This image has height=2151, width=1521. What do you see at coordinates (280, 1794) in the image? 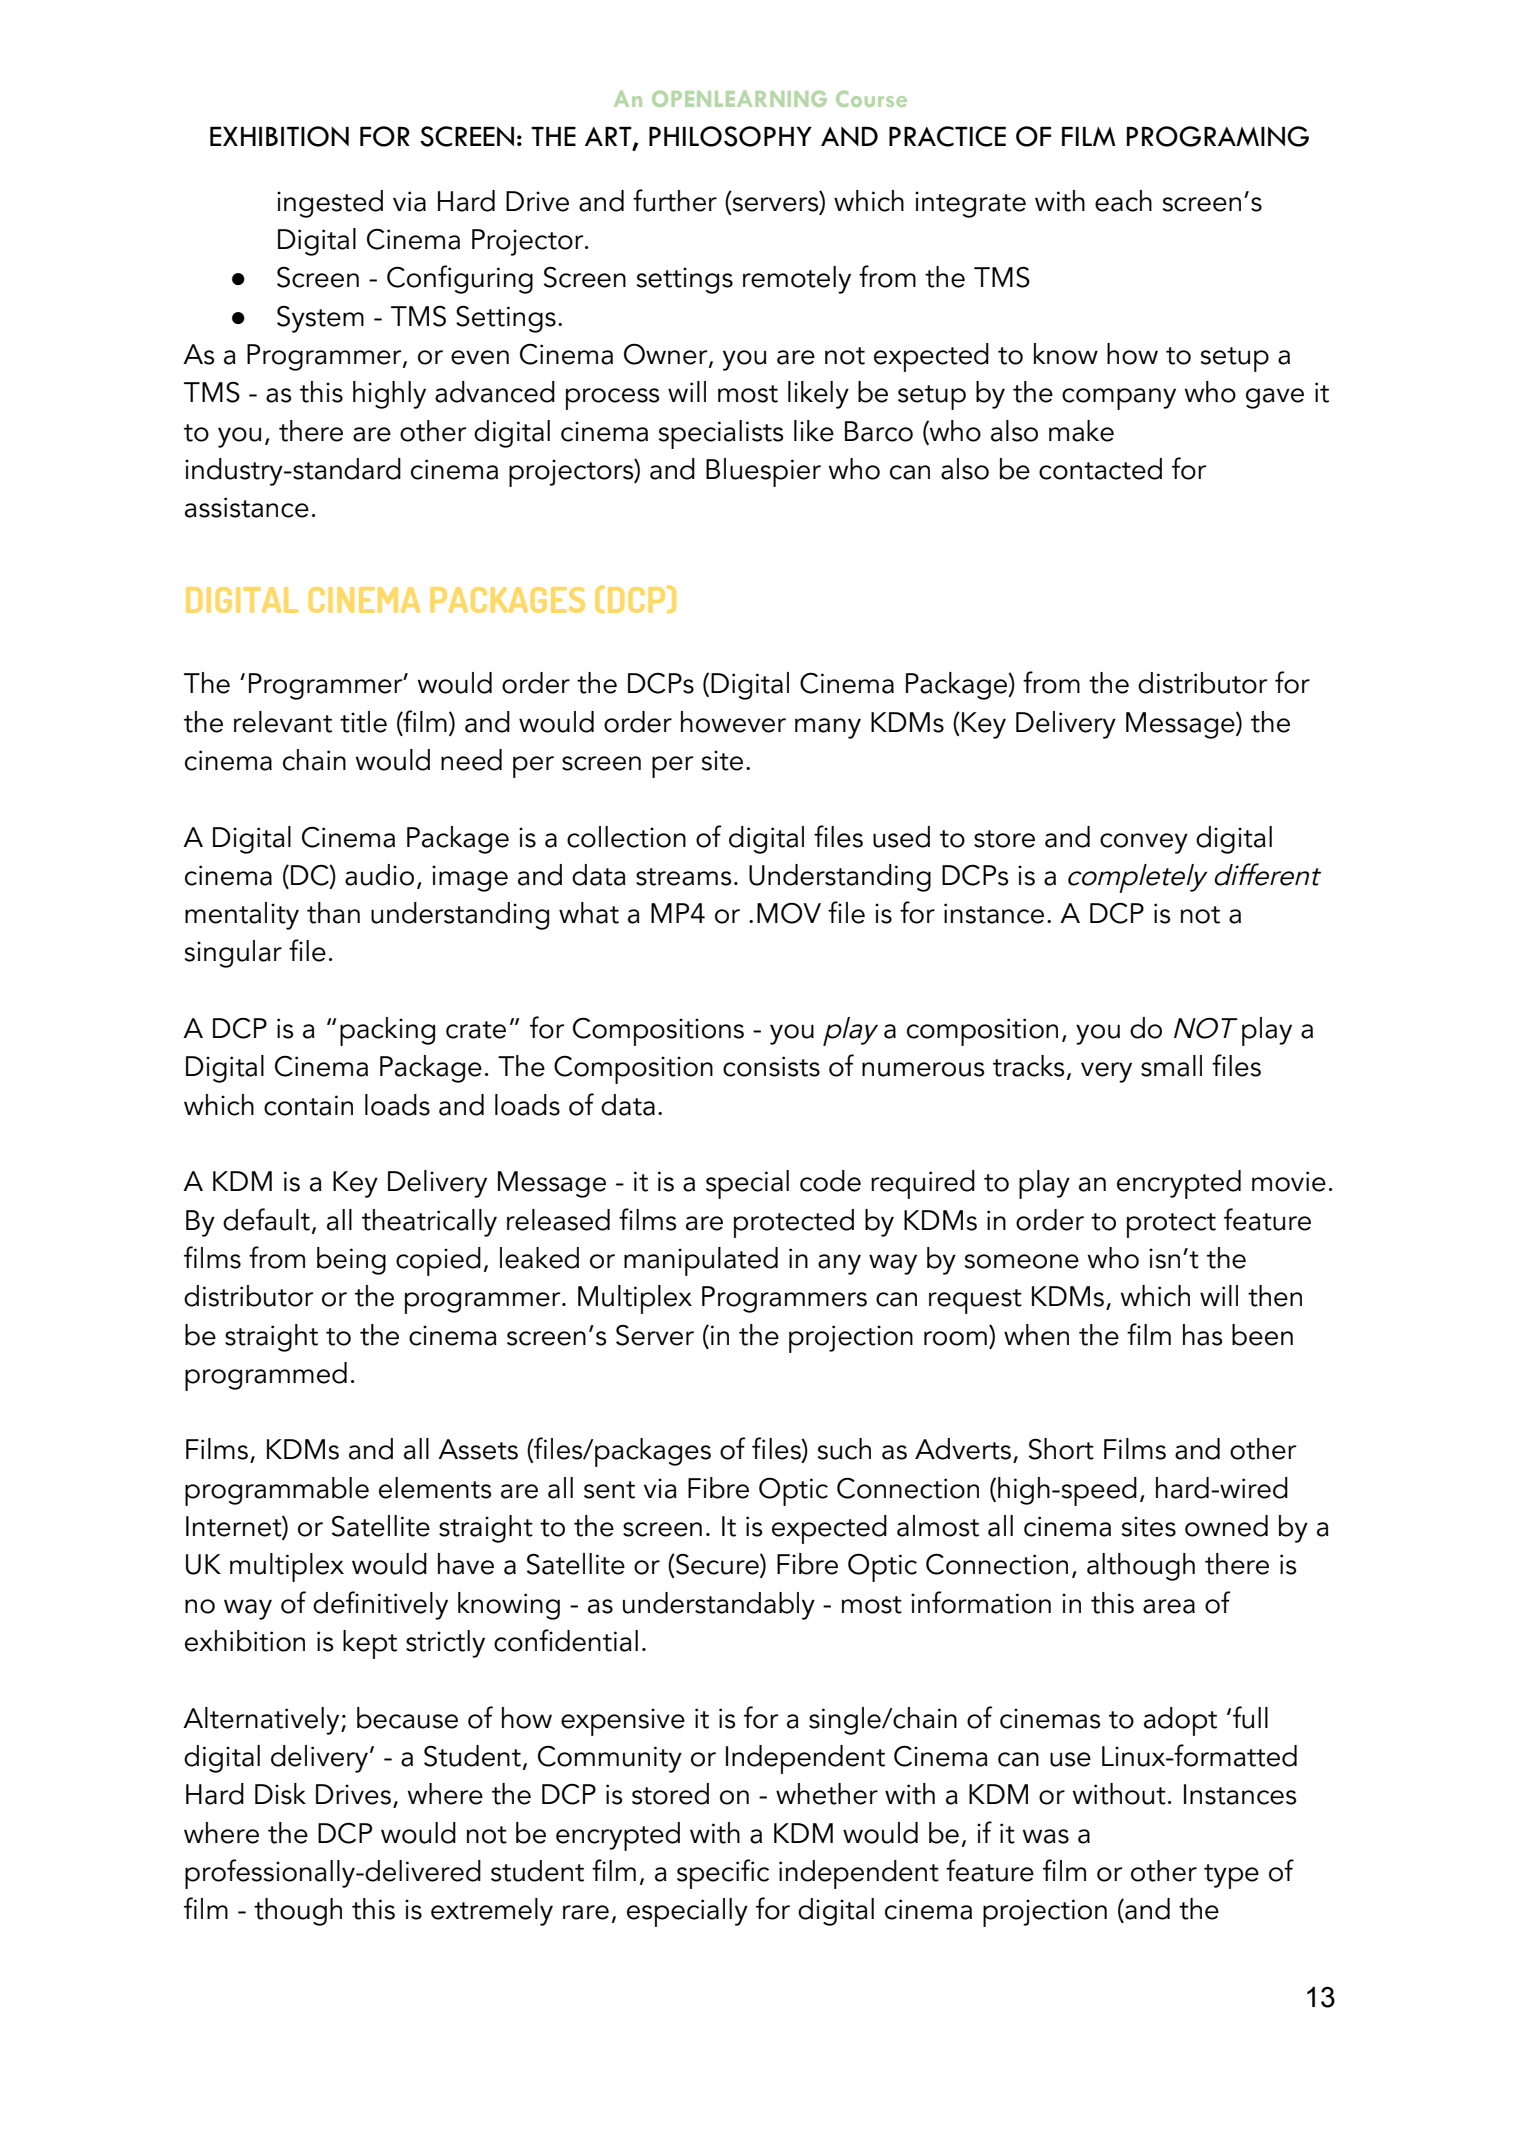
I see `Disk` at bounding box center [280, 1794].
